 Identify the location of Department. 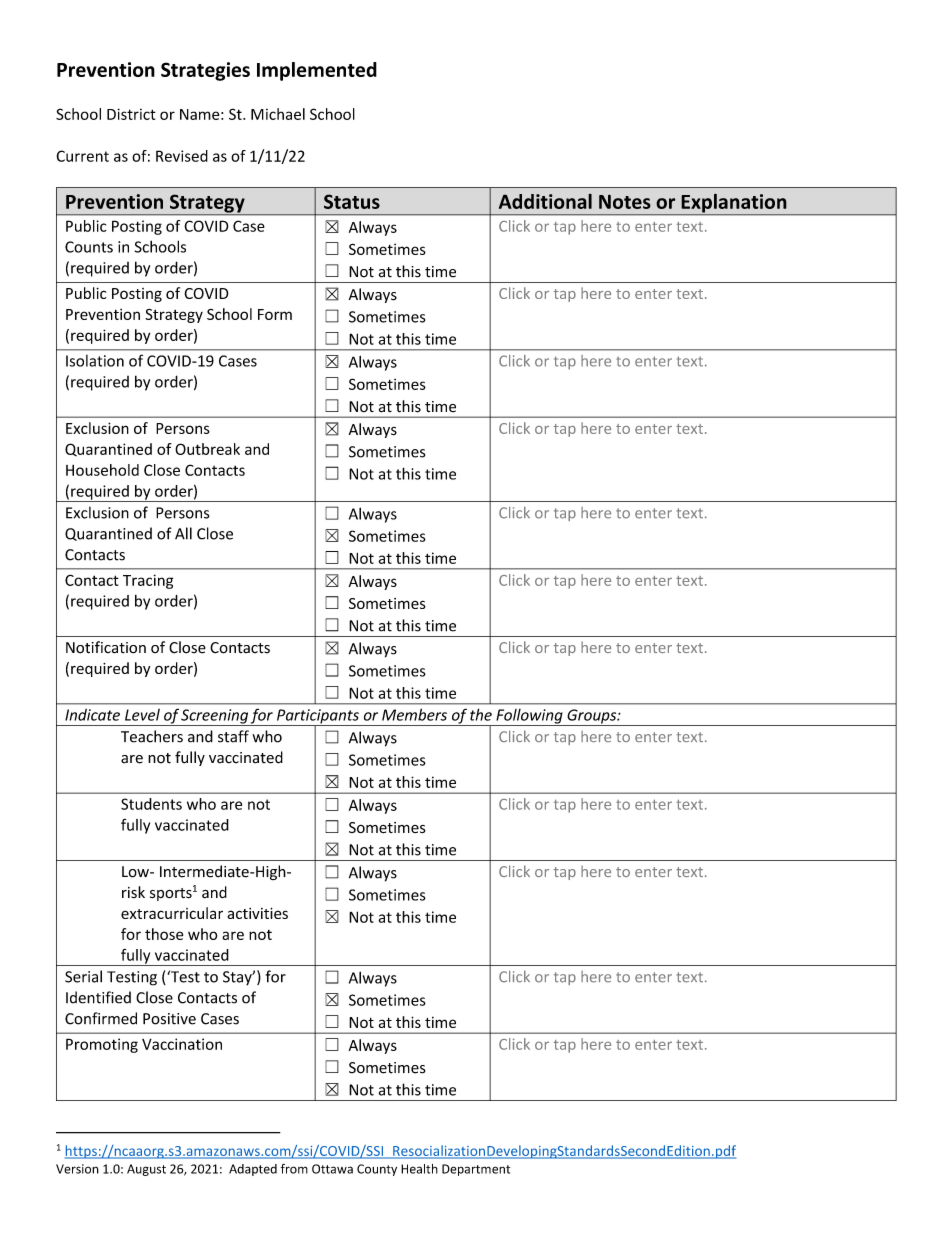
(476, 1170).
